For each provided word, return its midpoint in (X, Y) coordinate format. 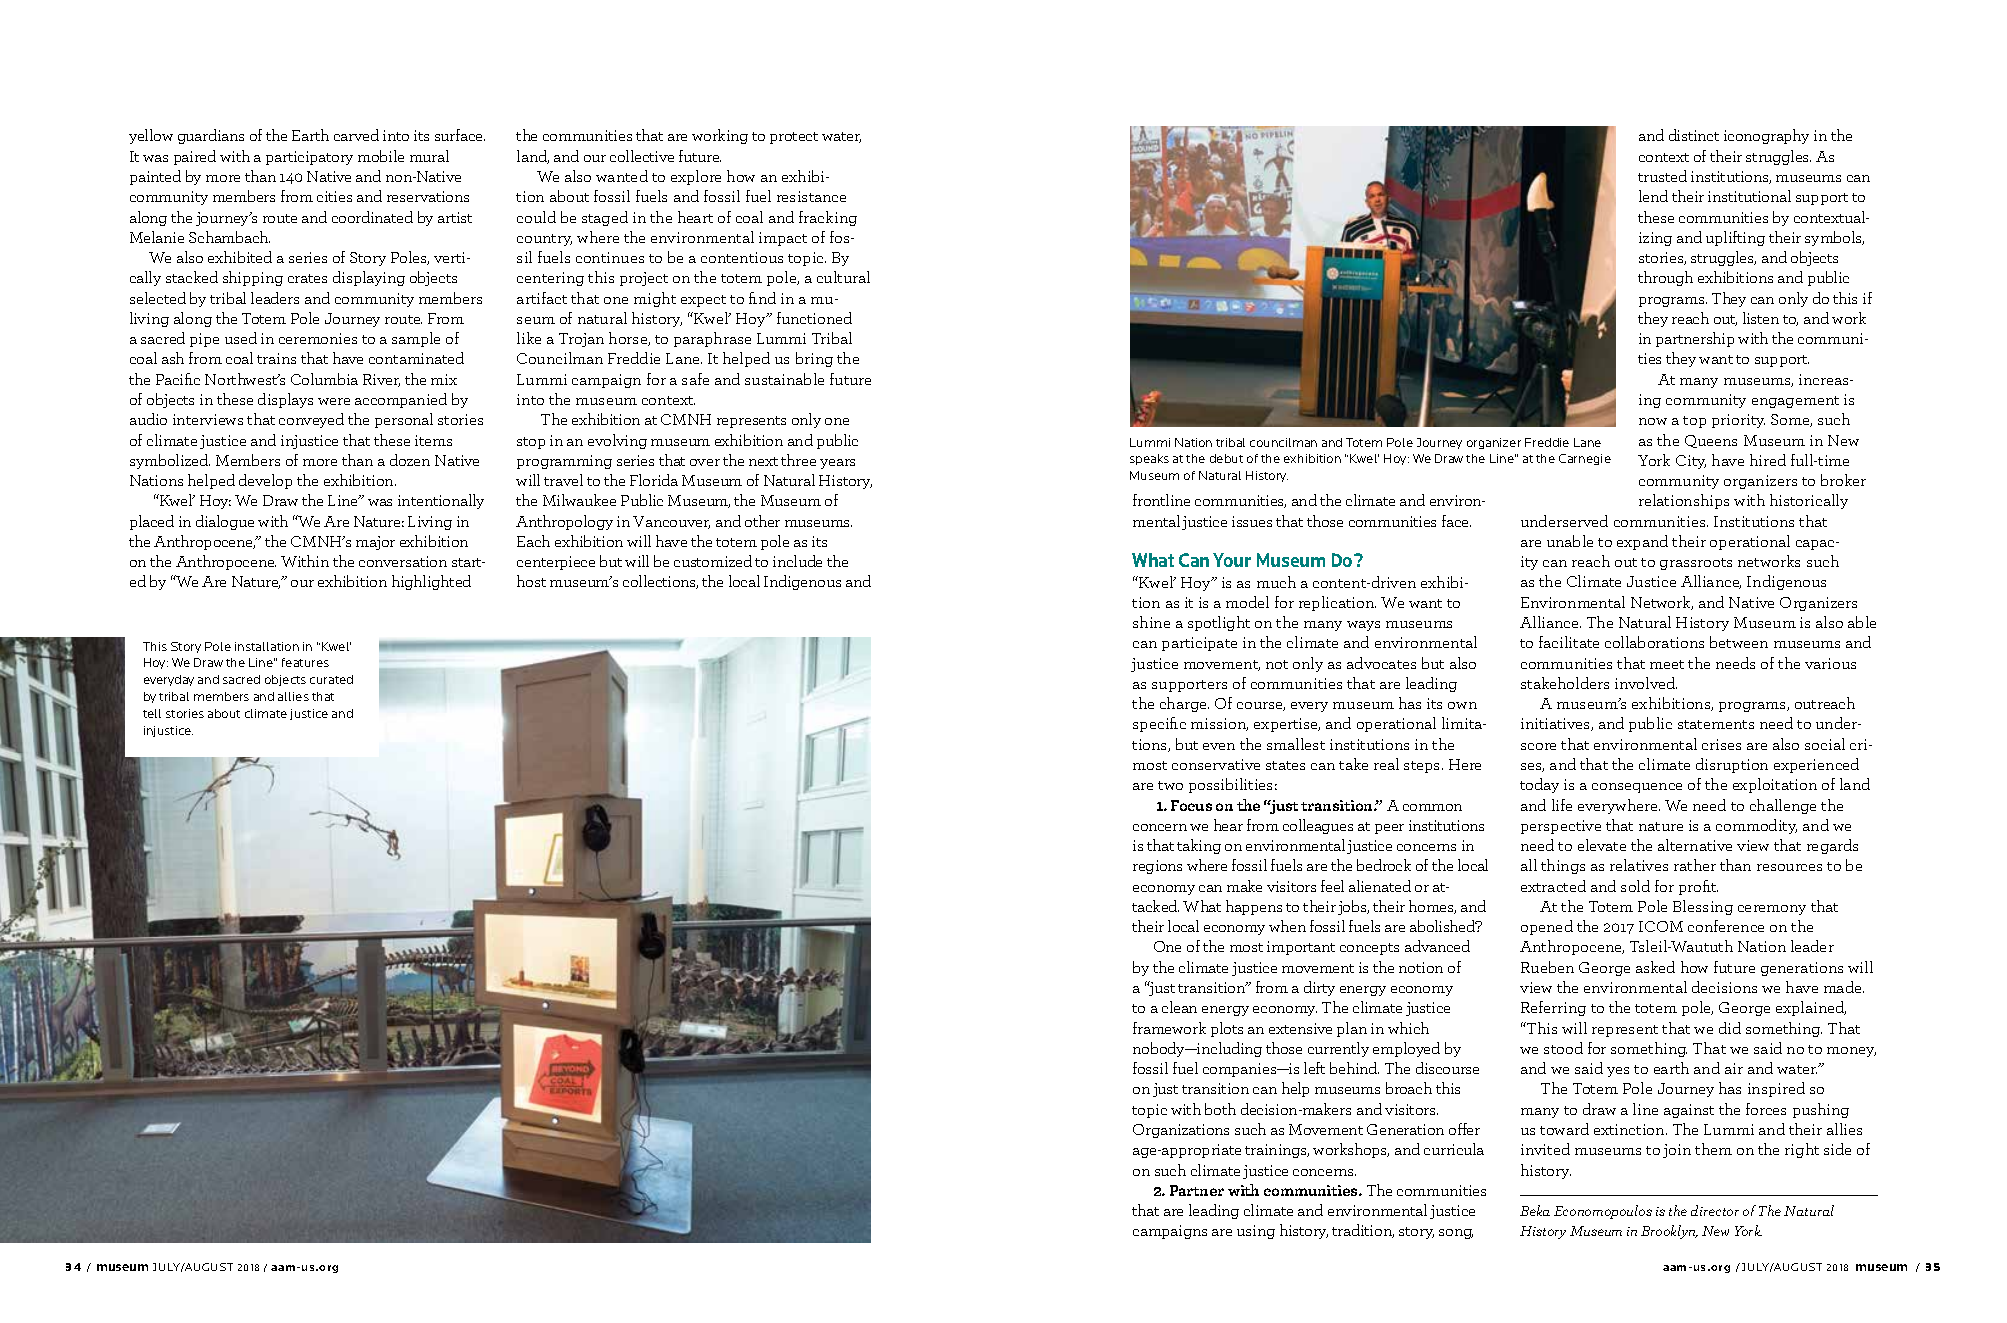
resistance (811, 196)
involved (1646, 683)
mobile (381, 156)
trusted (1662, 176)
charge (1184, 704)
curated (331, 679)
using (1256, 1232)
